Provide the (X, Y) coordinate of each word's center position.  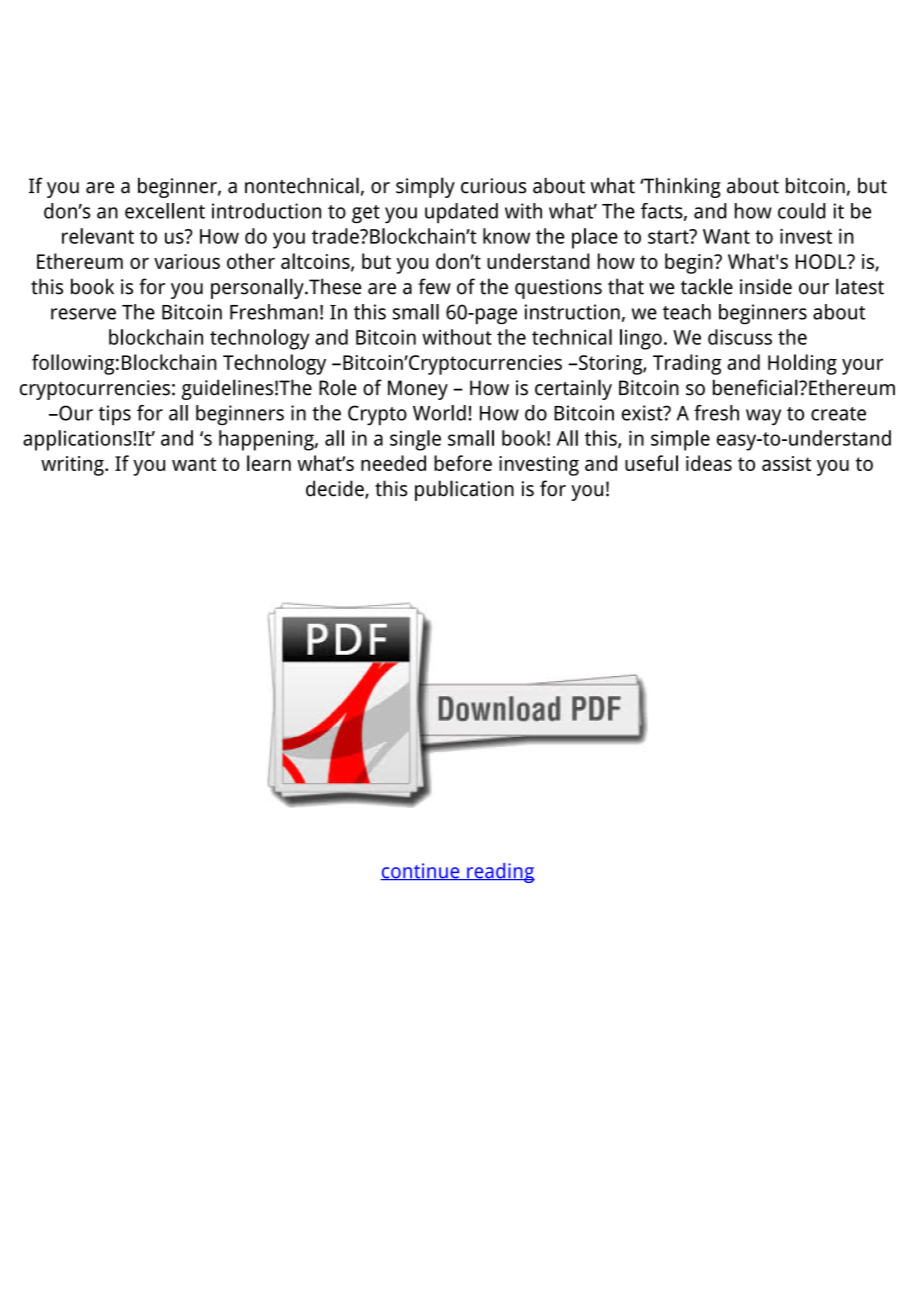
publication (464, 490)
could (802, 211)
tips (114, 415)
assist (786, 463)
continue (421, 871)
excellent (165, 211)
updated (461, 213)
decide (336, 489)
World (439, 413)
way (763, 417)
